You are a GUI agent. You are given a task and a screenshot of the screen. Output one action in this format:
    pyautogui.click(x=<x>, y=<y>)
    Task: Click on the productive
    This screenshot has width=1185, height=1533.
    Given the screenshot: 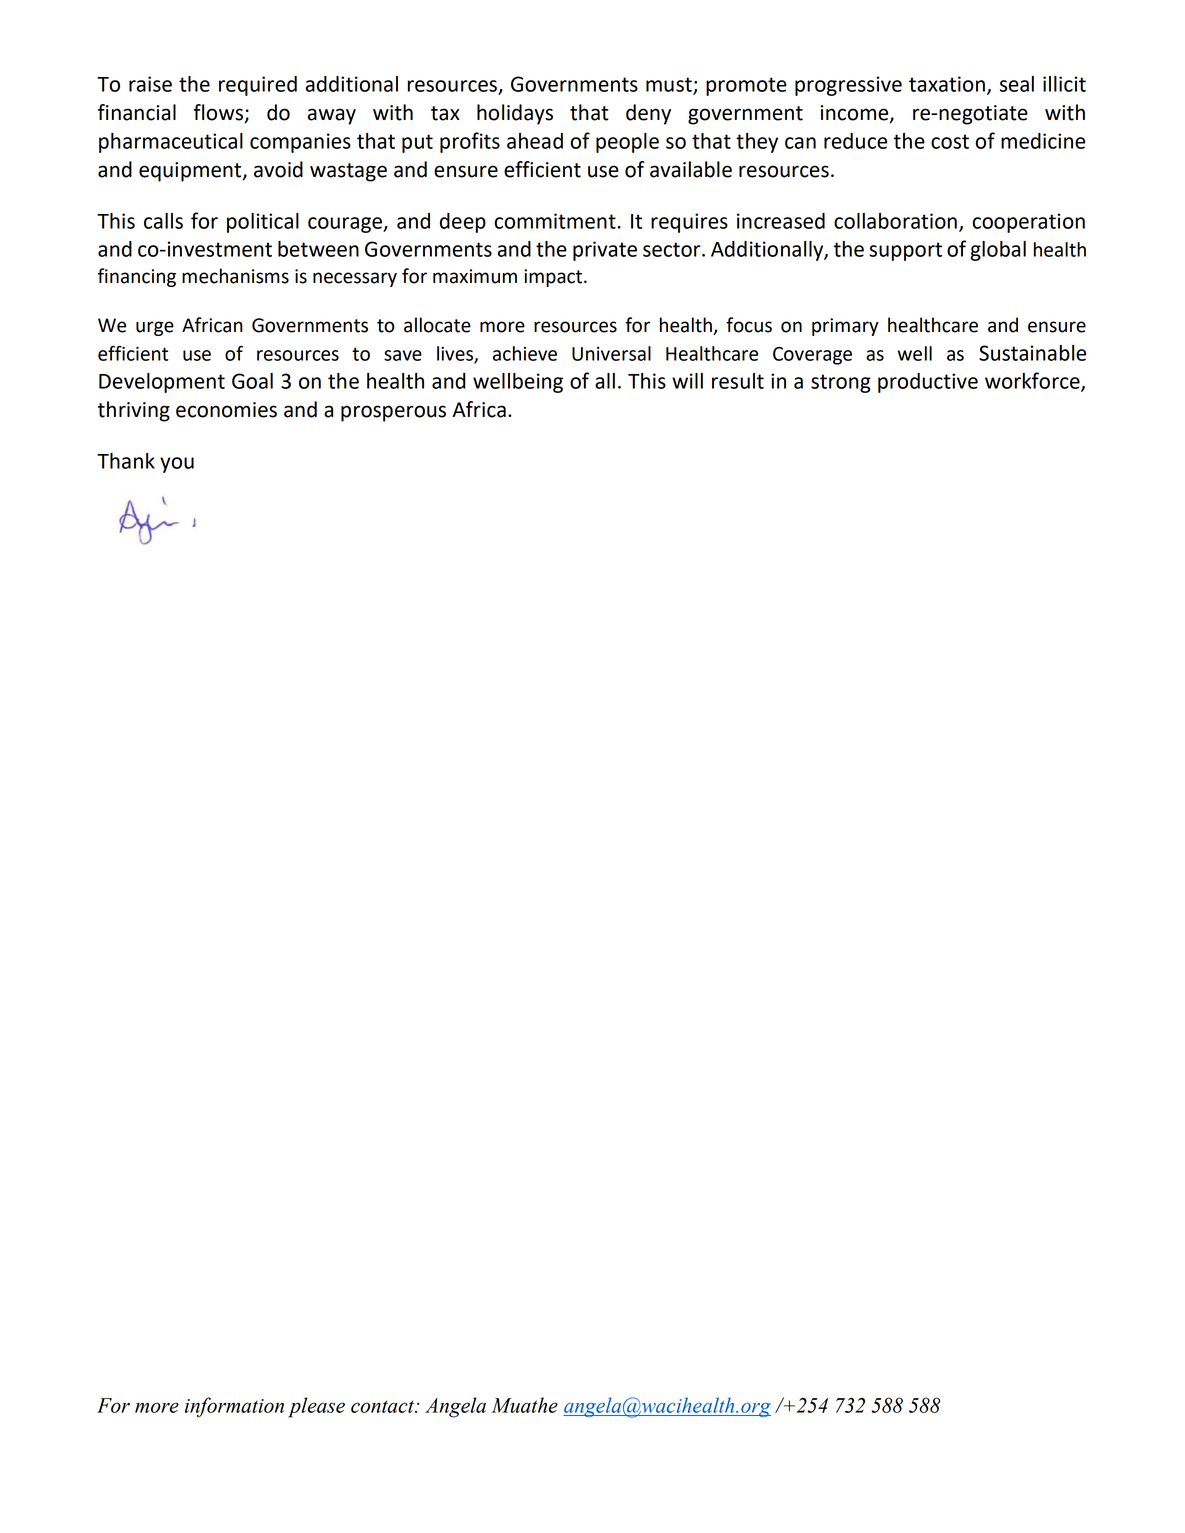 What is the action you would take?
    pyautogui.click(x=928, y=383)
